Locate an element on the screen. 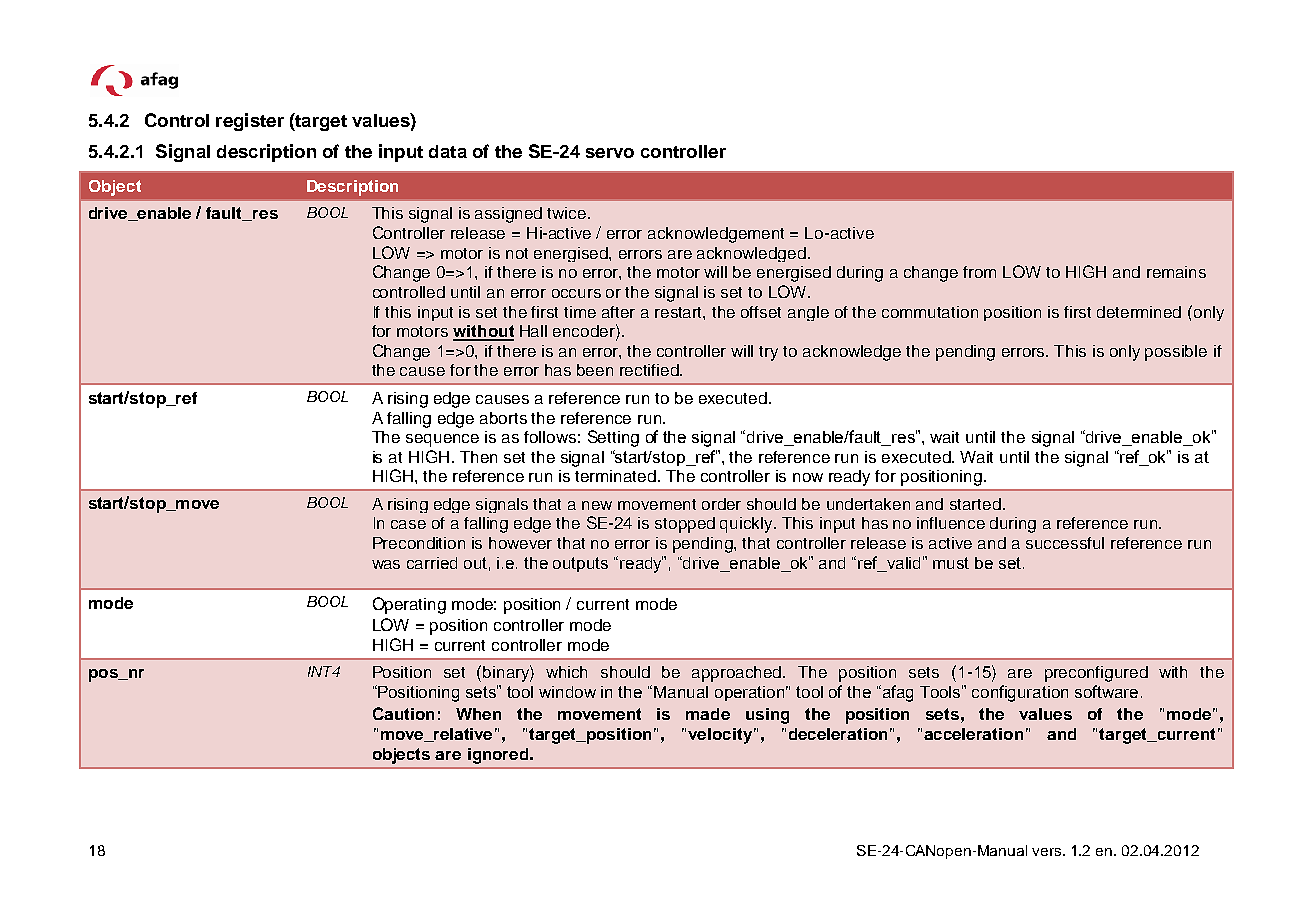 The height and width of the screenshot is (924, 1308). servo is located at coordinates (610, 153).
